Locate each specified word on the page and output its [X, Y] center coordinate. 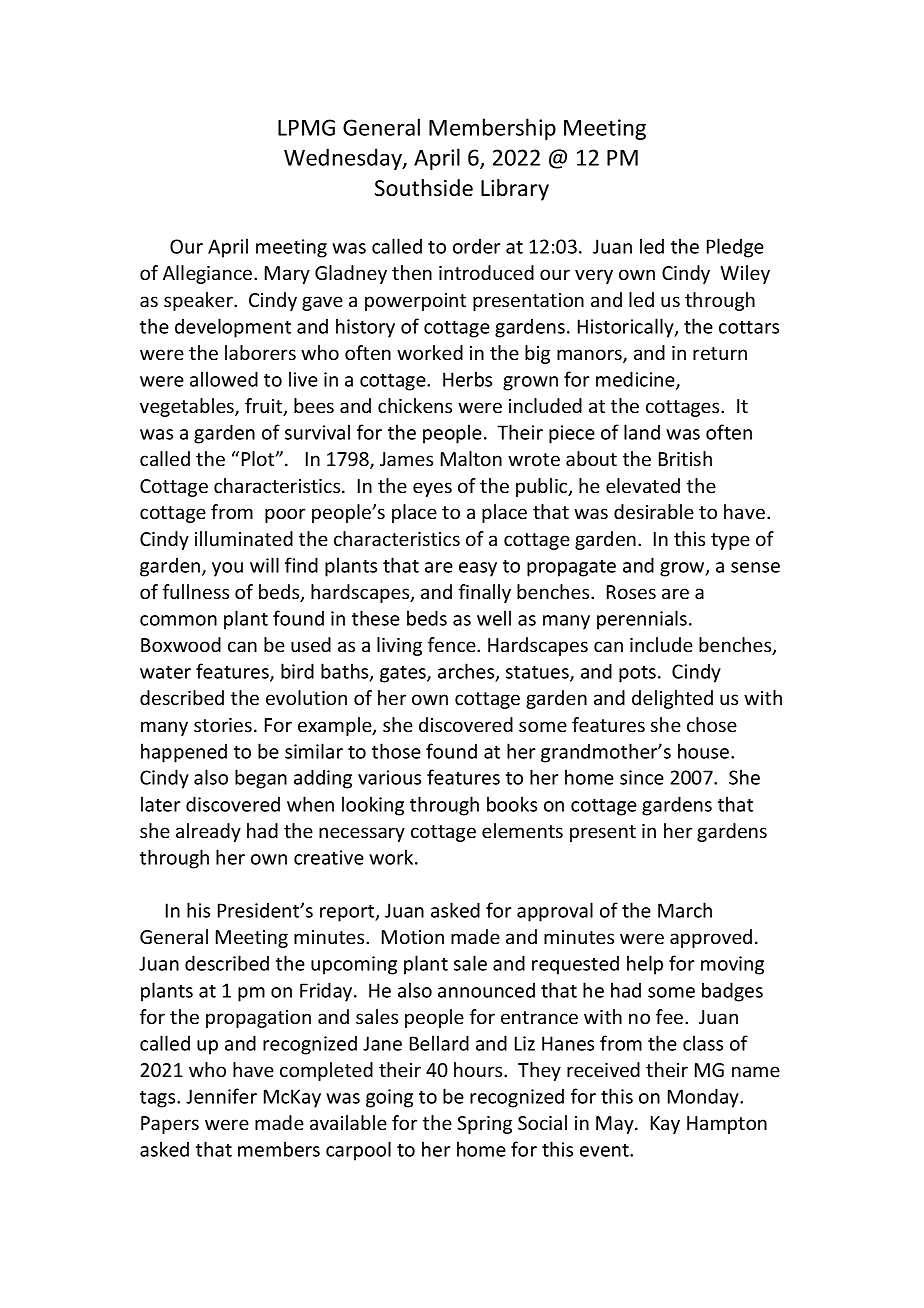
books [512, 804]
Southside [424, 188]
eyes [432, 489]
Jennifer [221, 1096]
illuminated [244, 538]
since [642, 777]
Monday [704, 1098]
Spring [484, 1125]
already [208, 832]
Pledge [735, 248]
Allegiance [209, 274]
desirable [654, 511]
